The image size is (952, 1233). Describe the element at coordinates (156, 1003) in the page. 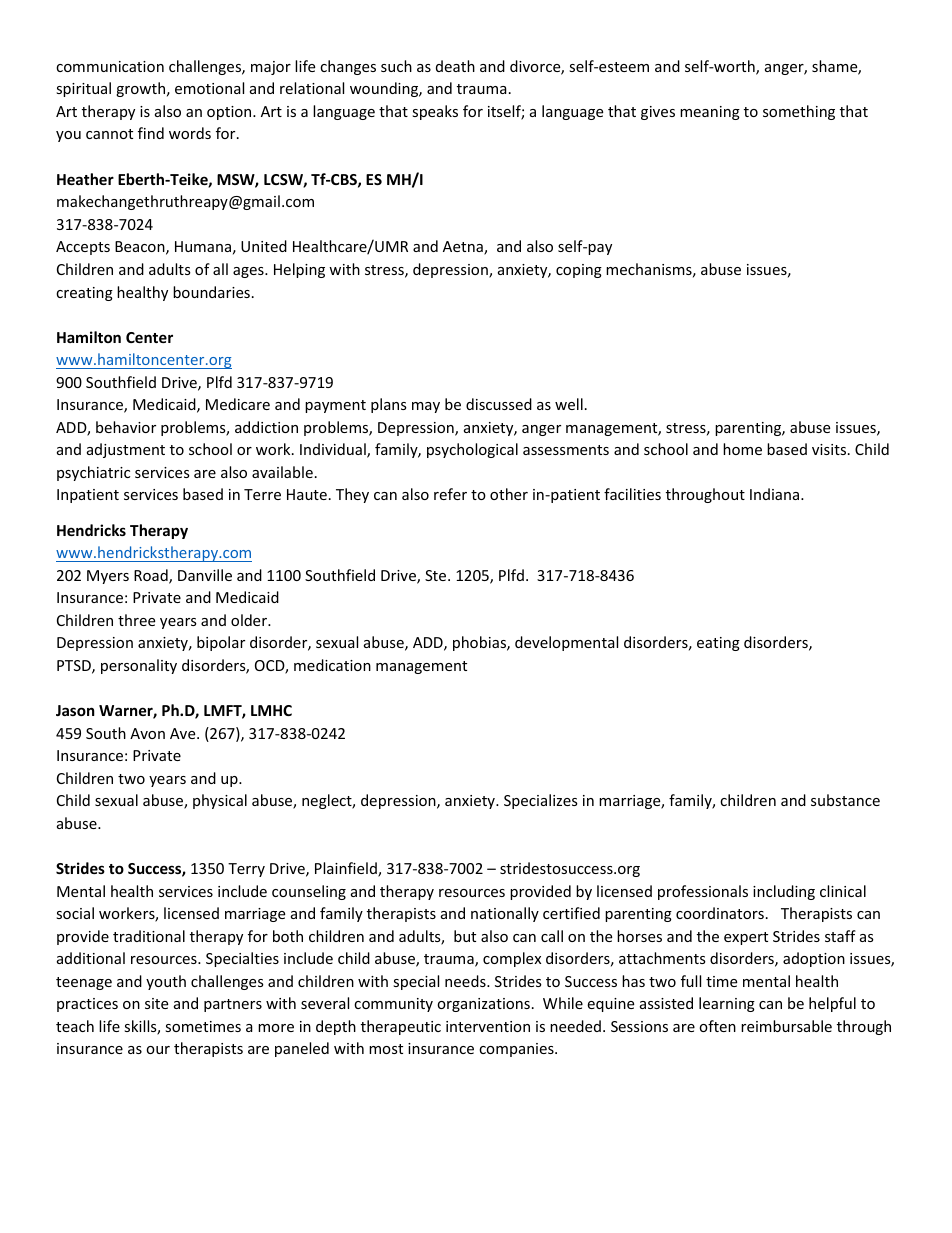

I see `site` at that location.
